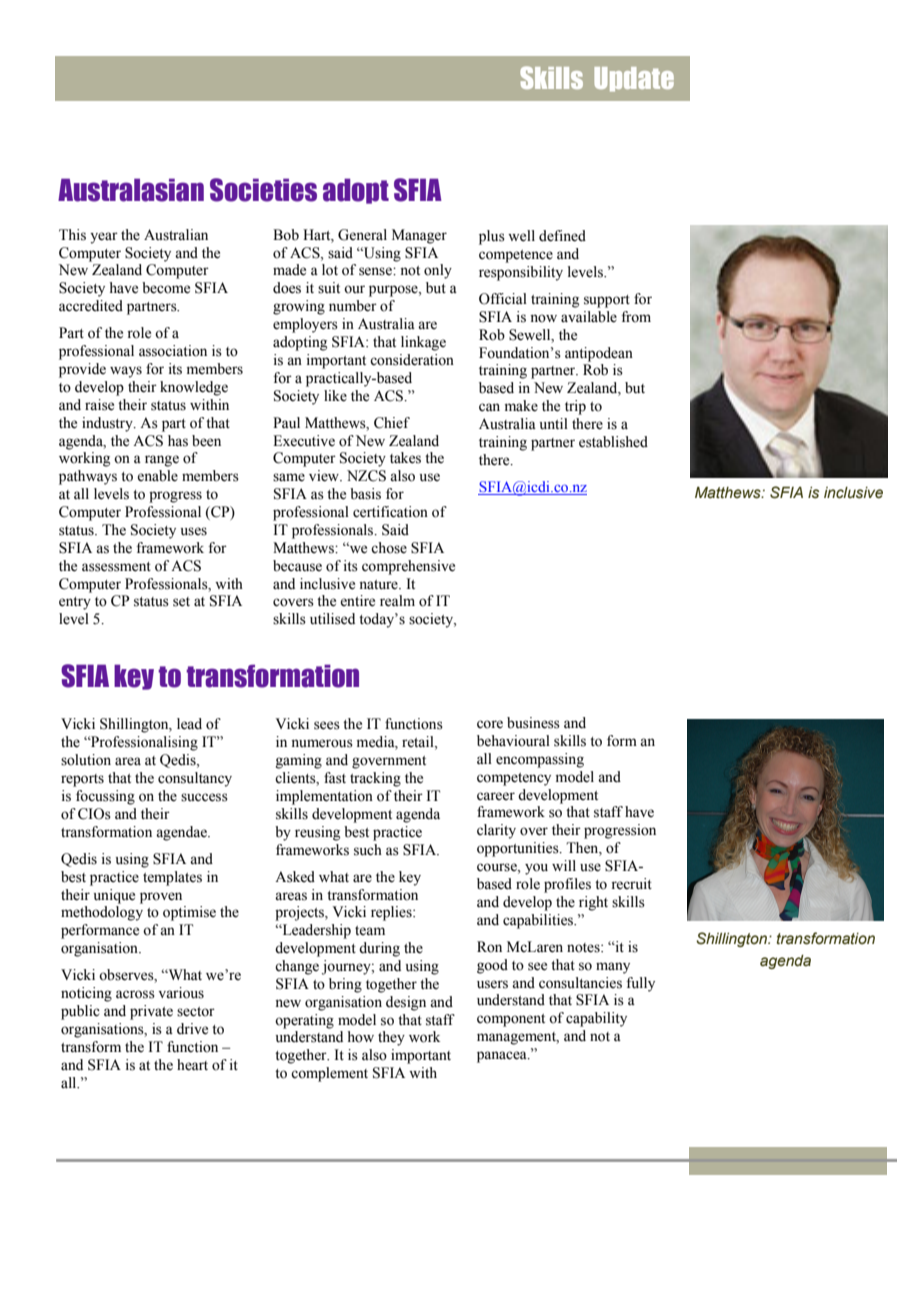 This page has width=924, height=1308. I want to click on Australasian, so click(131, 190).
